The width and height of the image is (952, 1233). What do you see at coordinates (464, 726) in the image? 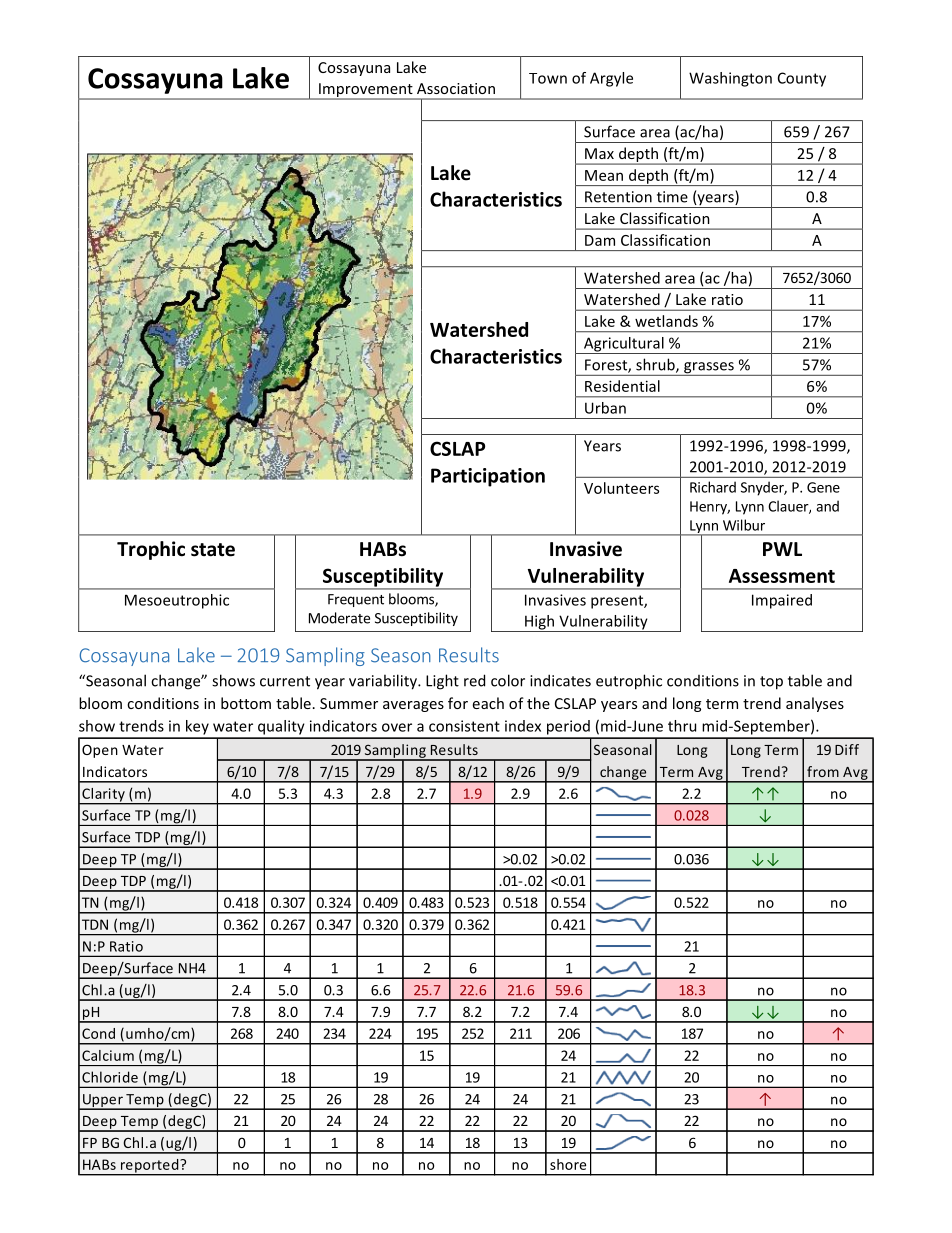
I see `consistent` at bounding box center [464, 726].
